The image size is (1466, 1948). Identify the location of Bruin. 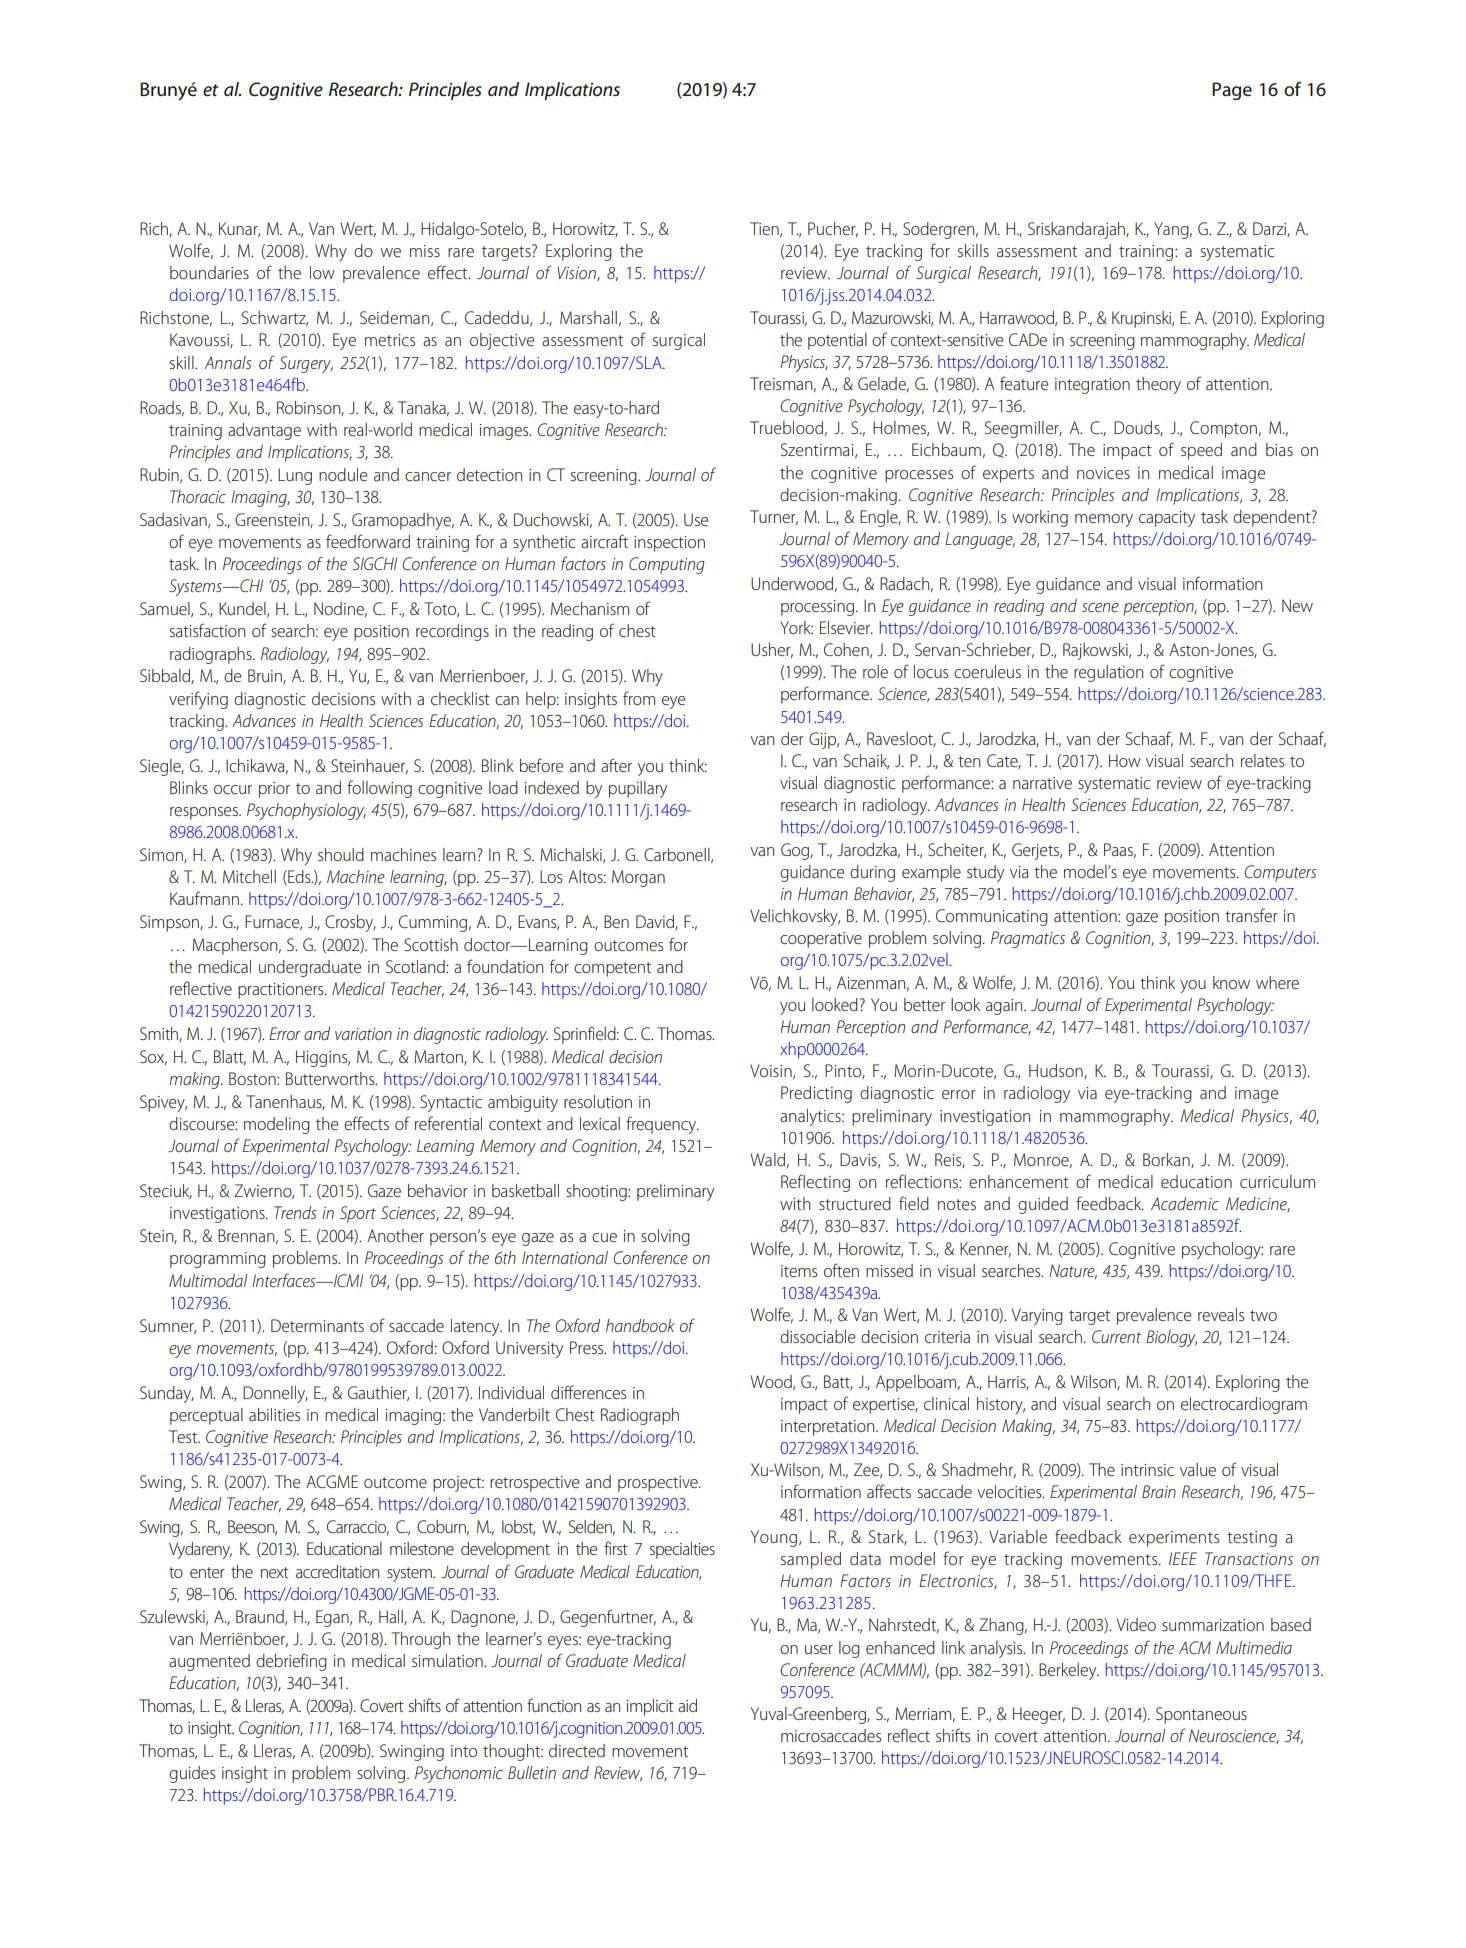
(266, 676).
